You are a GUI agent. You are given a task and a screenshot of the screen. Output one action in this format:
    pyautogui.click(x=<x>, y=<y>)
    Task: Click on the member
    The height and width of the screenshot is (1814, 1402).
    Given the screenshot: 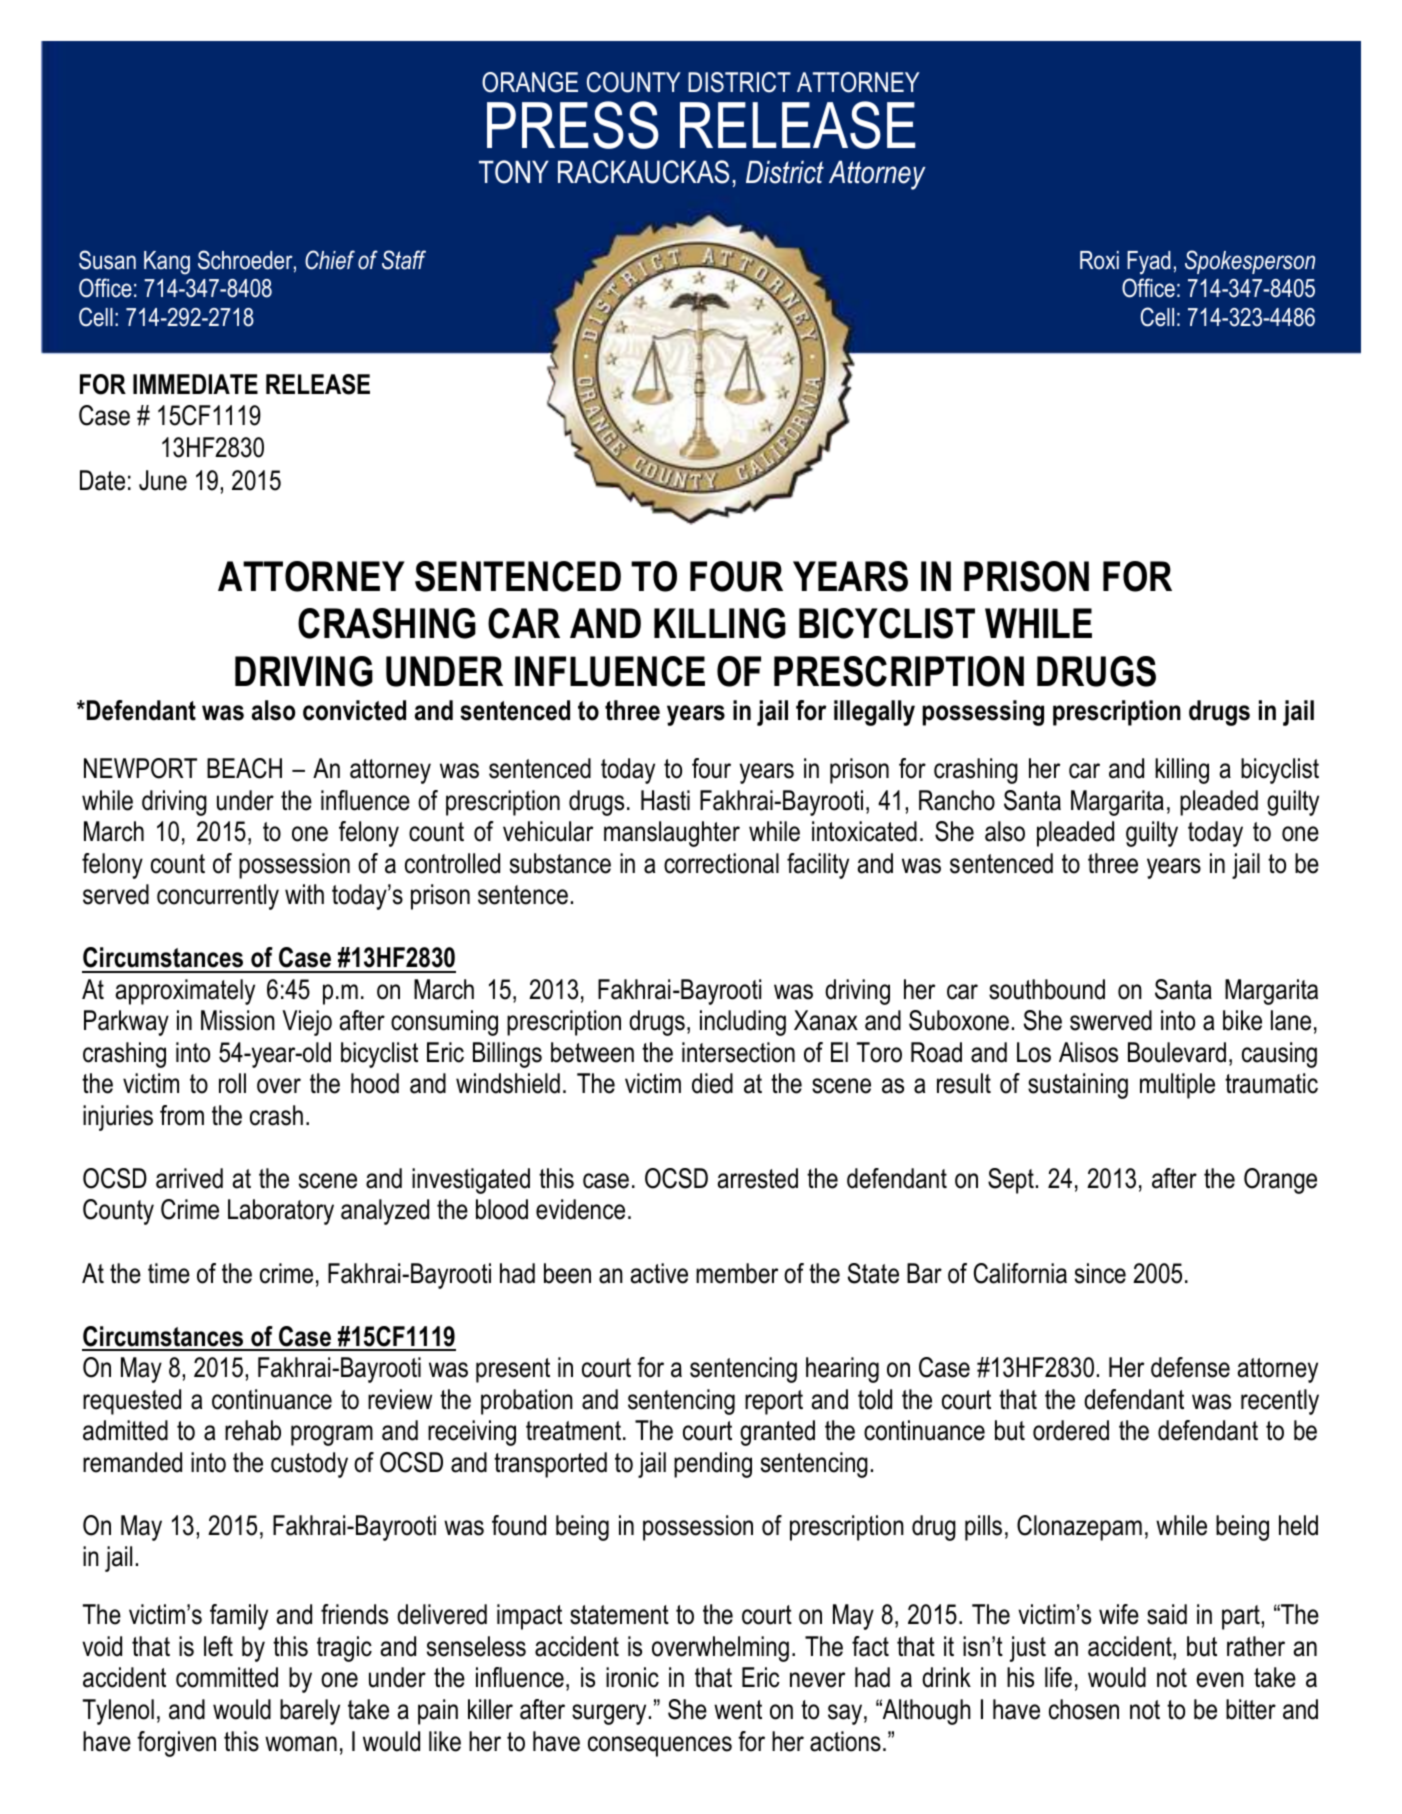 What is the action you would take?
    pyautogui.click(x=737, y=1273)
